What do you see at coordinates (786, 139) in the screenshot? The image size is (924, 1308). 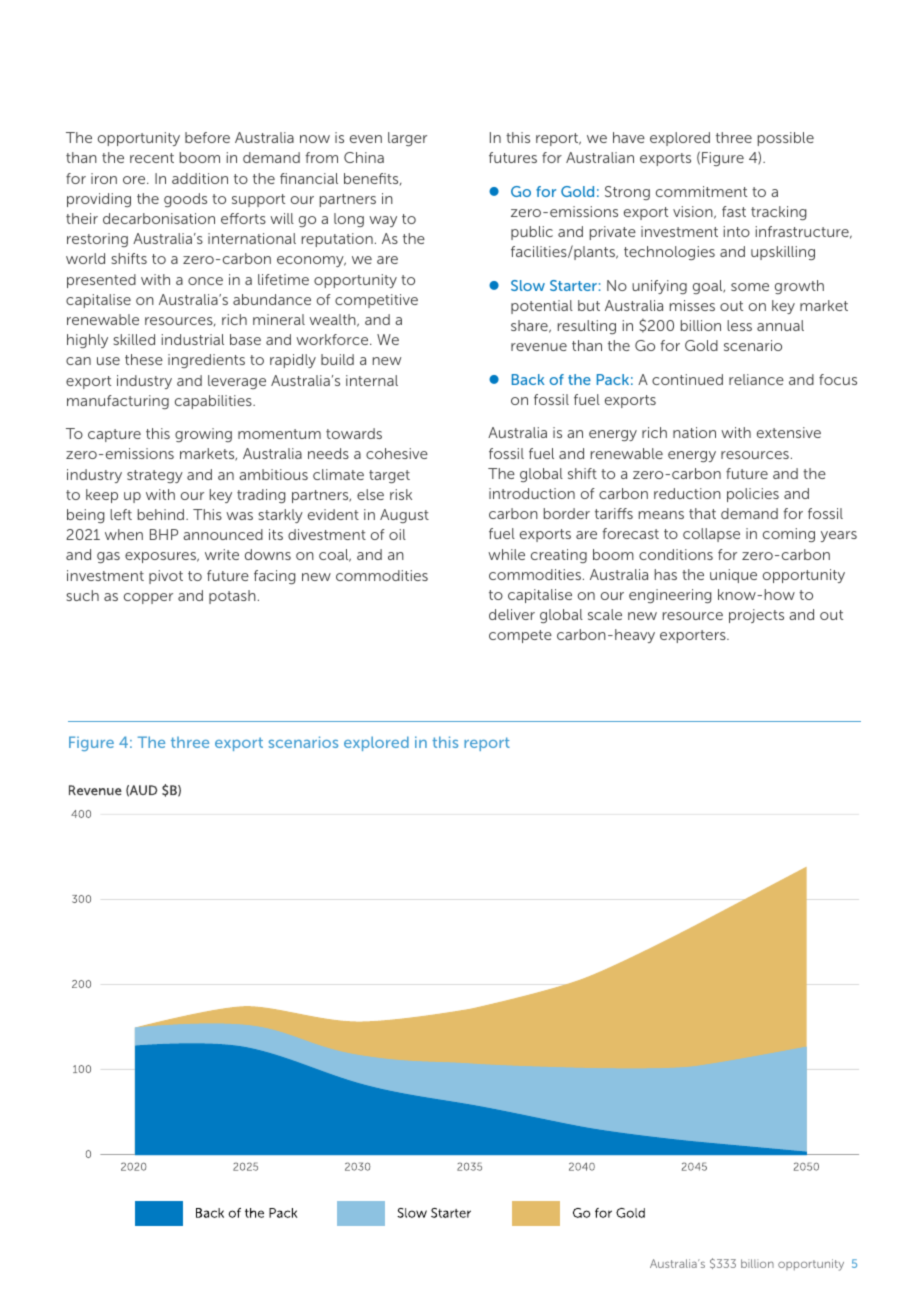 I see `possible` at bounding box center [786, 139].
